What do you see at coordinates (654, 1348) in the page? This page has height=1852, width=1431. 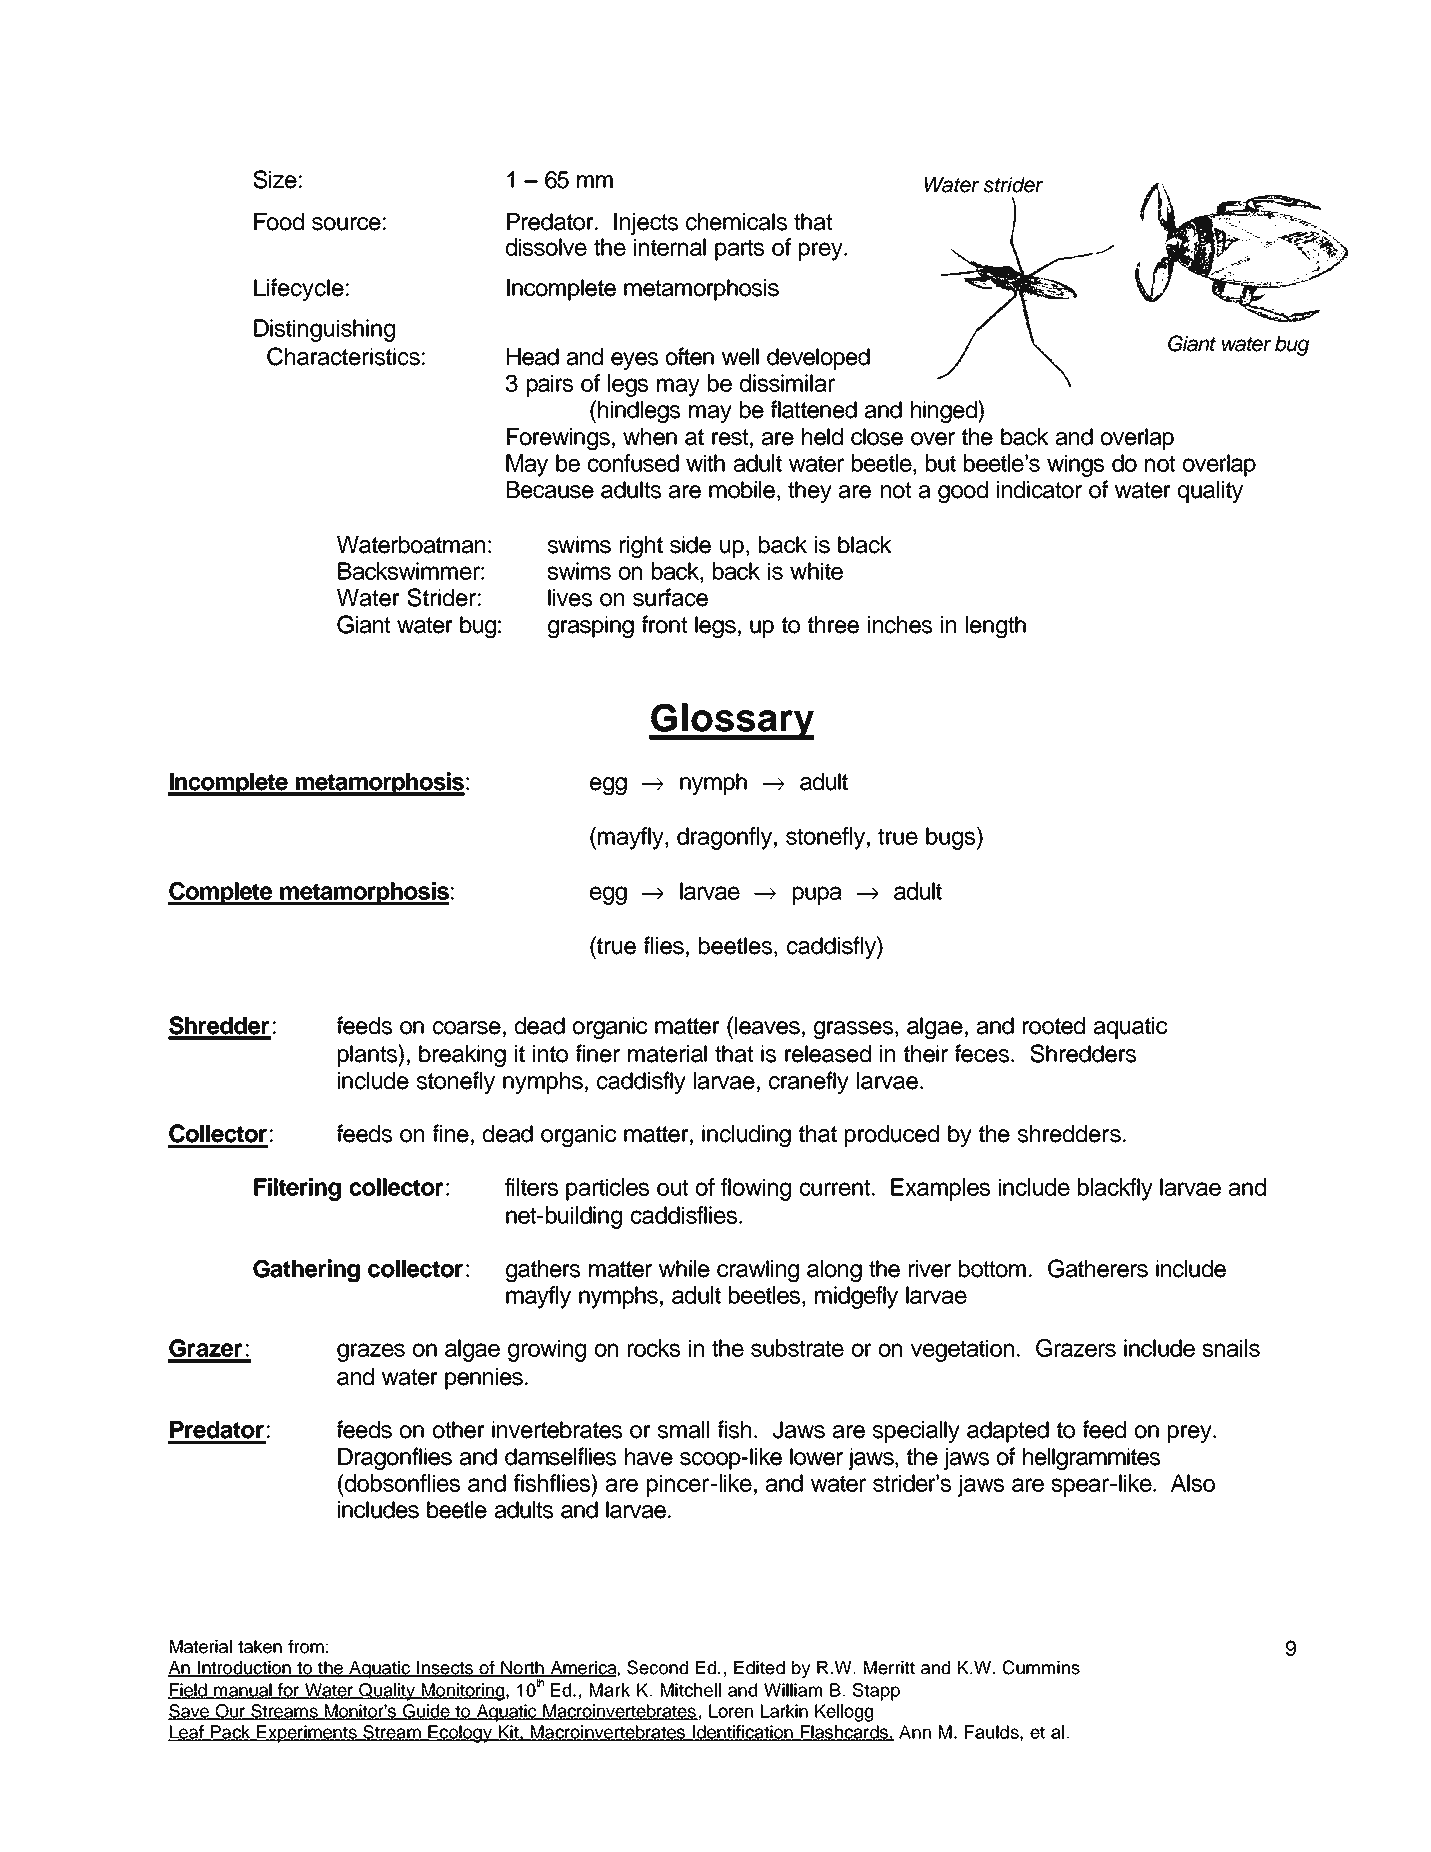 I see `rocks` at bounding box center [654, 1348].
